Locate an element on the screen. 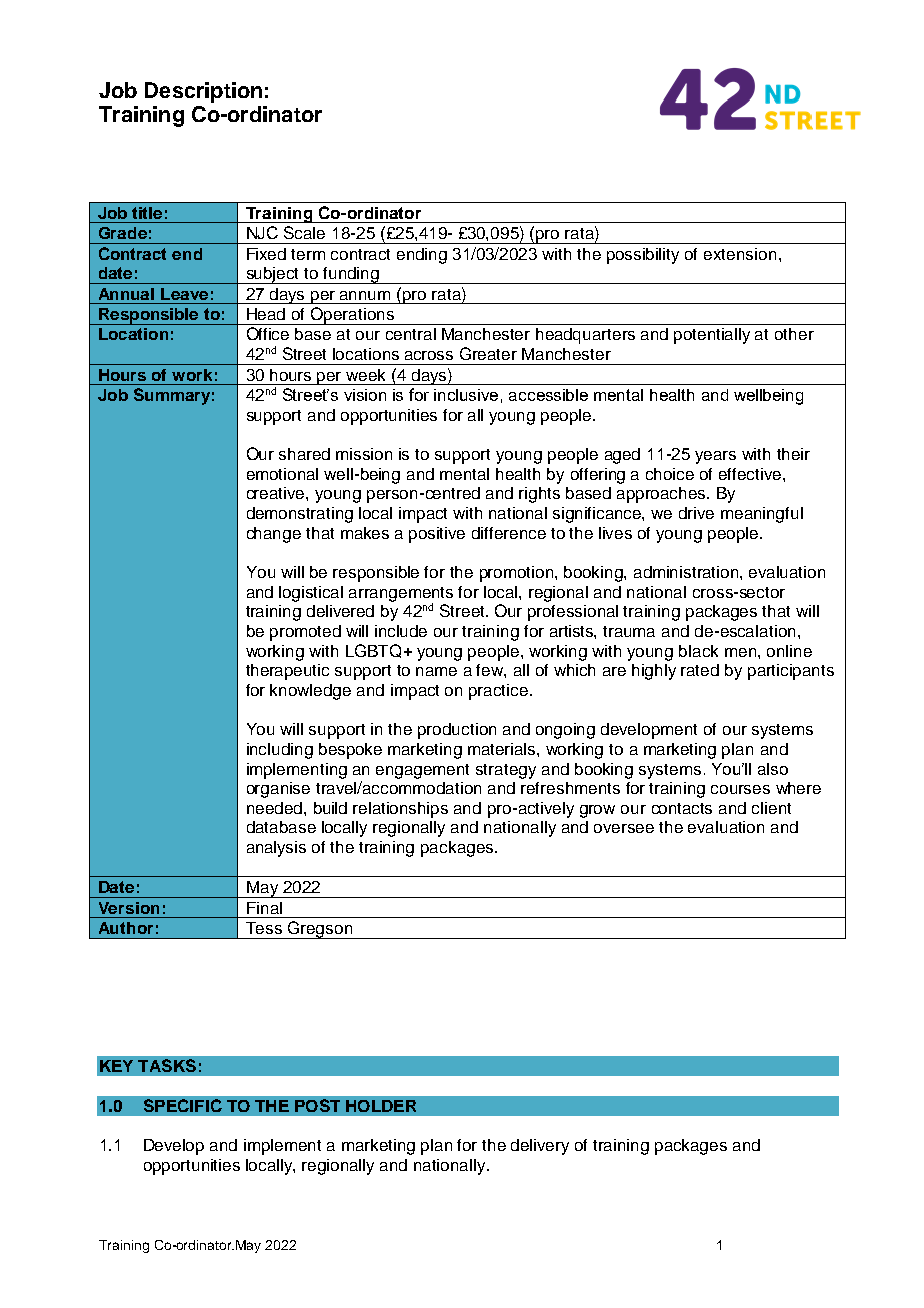 The image size is (924, 1308). extension is located at coordinates (740, 254).
